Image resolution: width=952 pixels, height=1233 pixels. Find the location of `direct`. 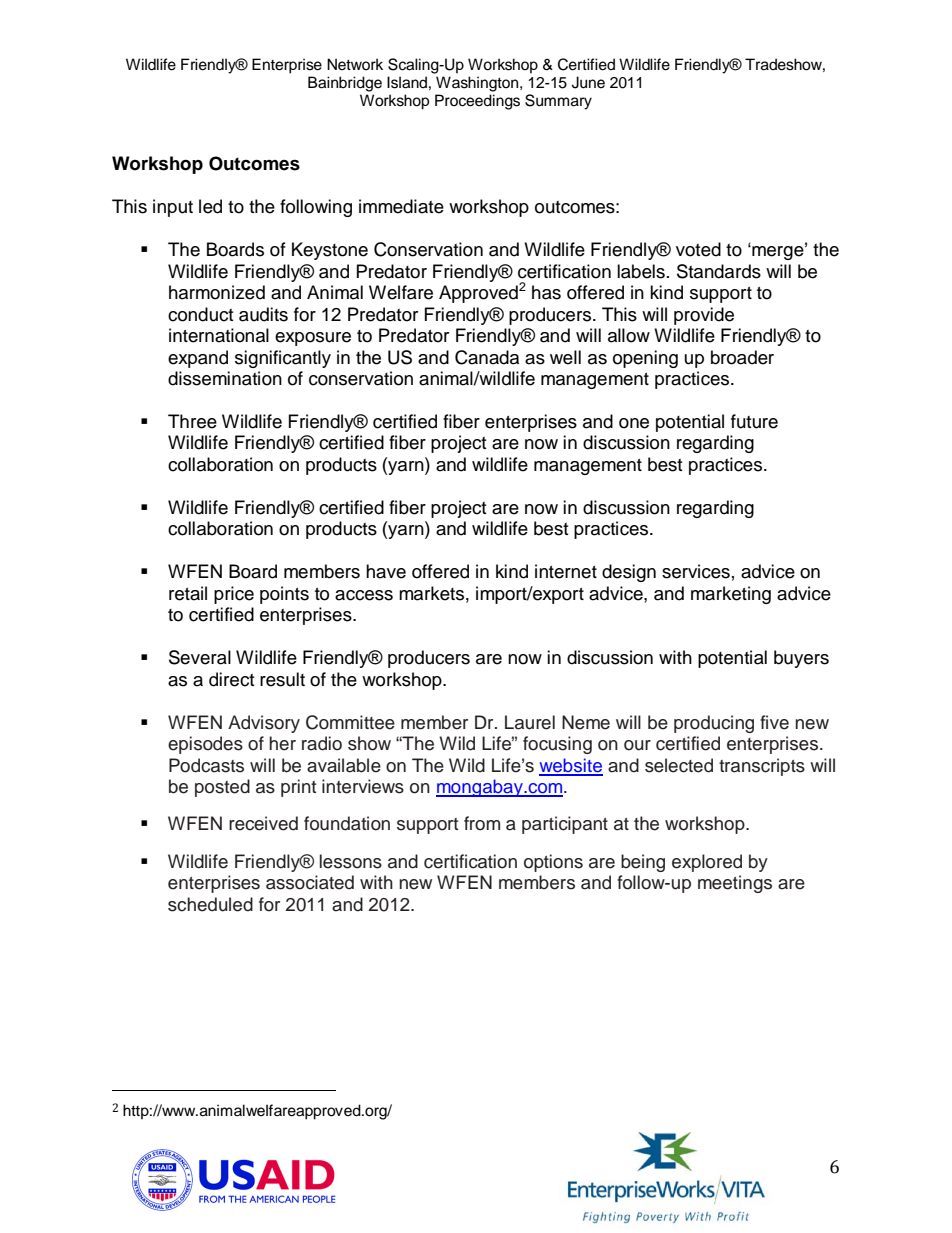

direct is located at coordinates (231, 679).
